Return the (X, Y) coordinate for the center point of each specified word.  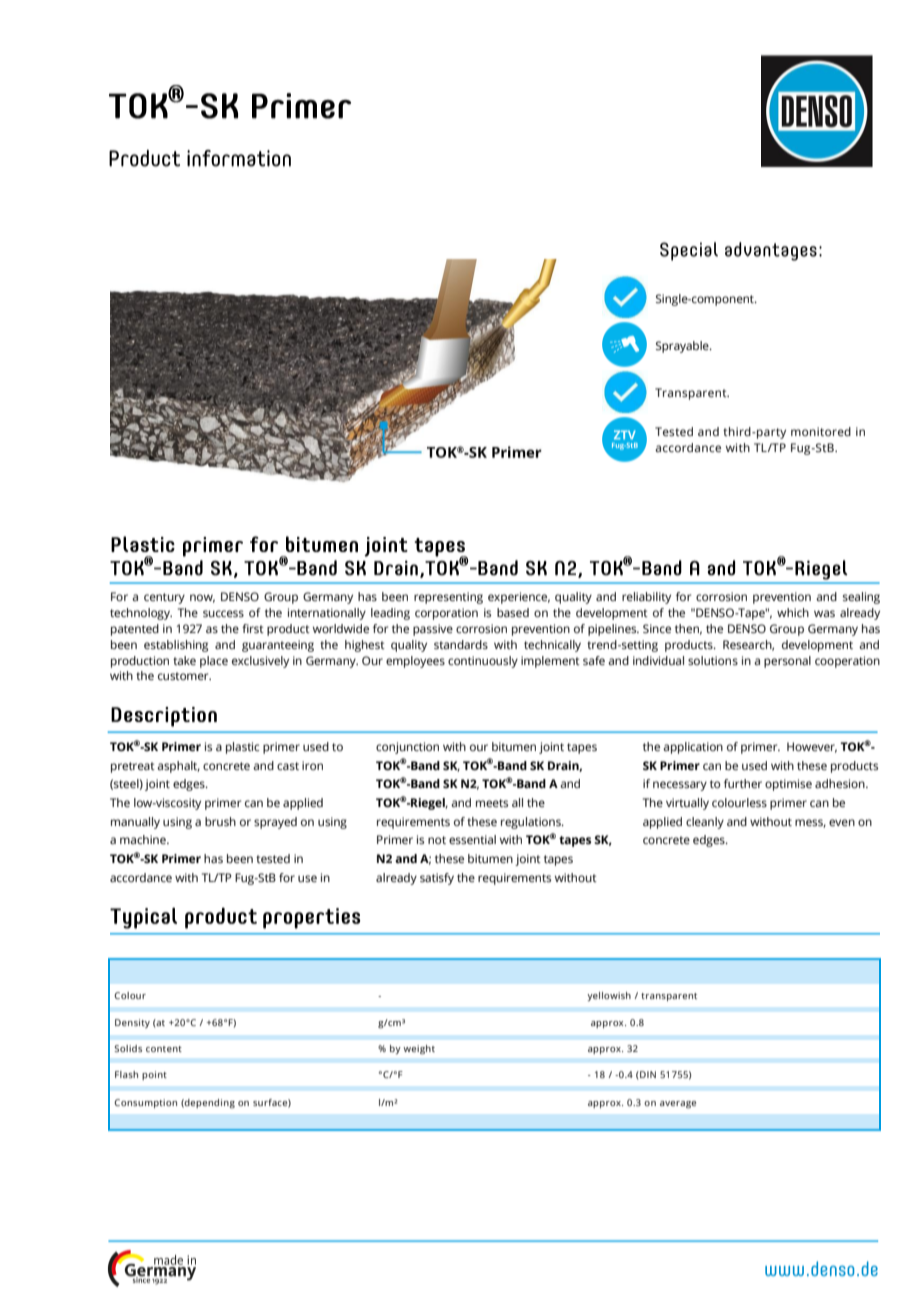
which (793, 612)
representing (448, 598)
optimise (788, 785)
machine (144, 839)
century (164, 598)
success (223, 613)
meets (492, 803)
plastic (242, 748)
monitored (821, 431)
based (513, 613)
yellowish (609, 996)
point (154, 1075)
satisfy (437, 879)
